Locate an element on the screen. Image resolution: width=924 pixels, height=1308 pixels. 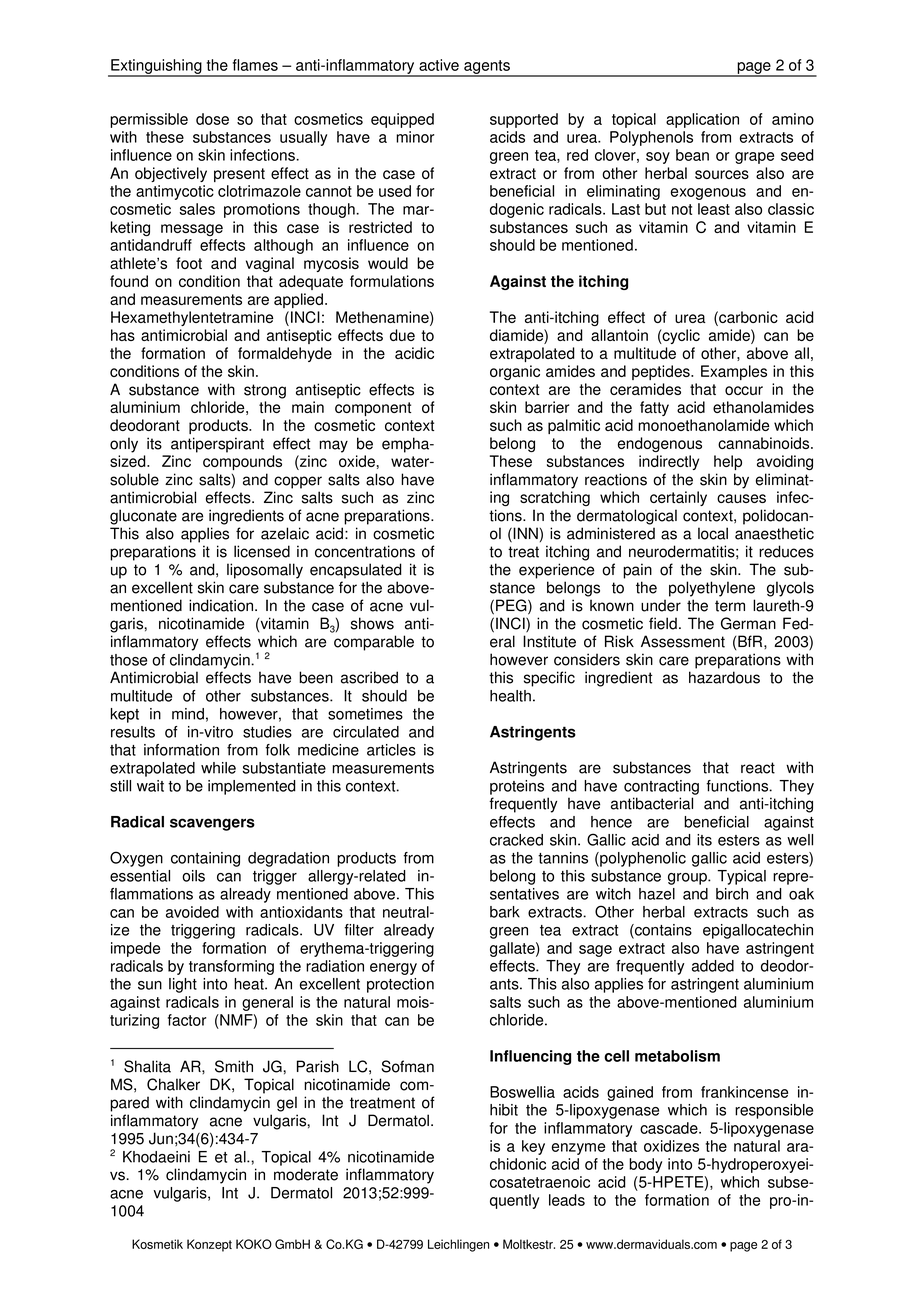
agents is located at coordinates (487, 68).
